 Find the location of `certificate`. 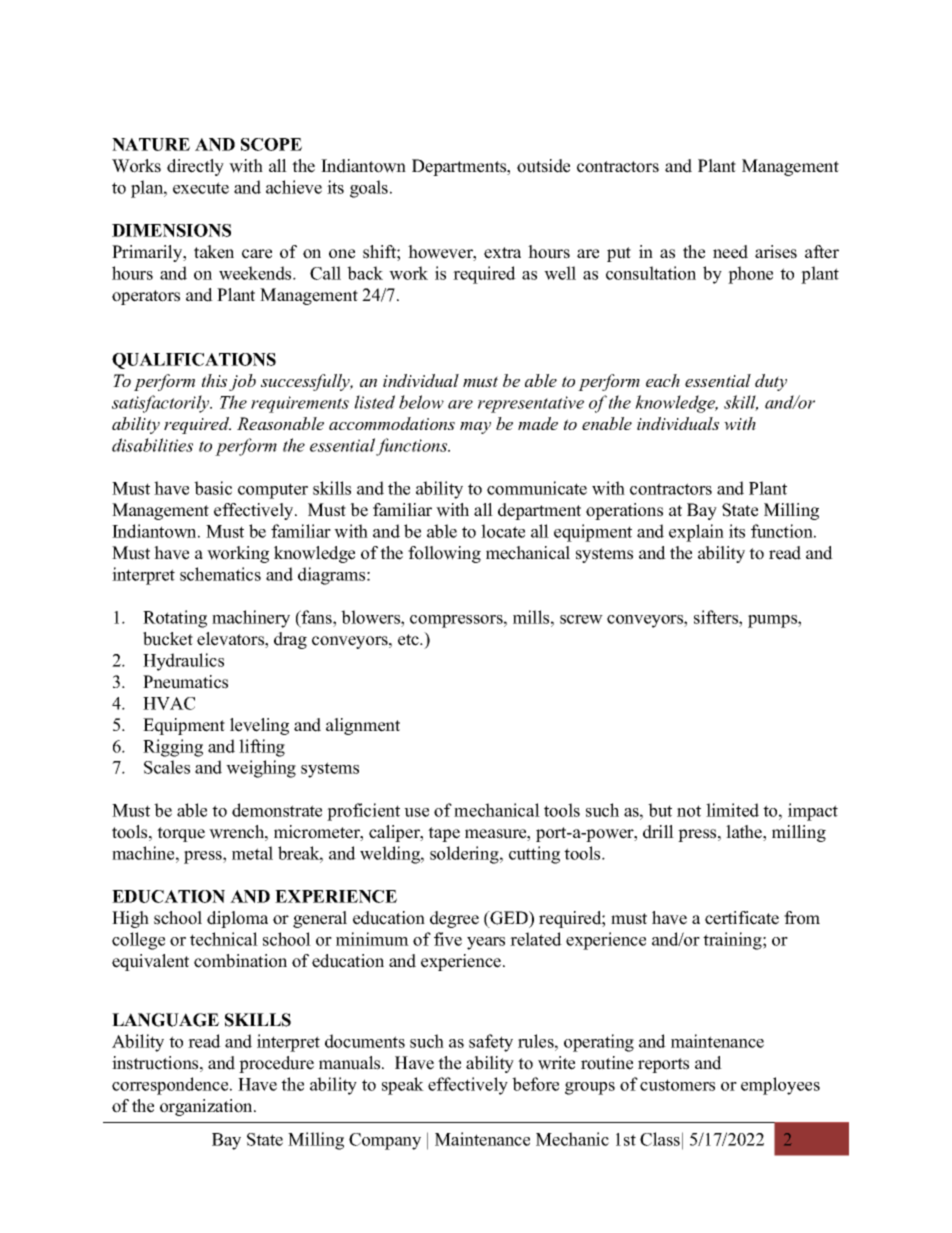

certificate is located at coordinates (742, 918).
